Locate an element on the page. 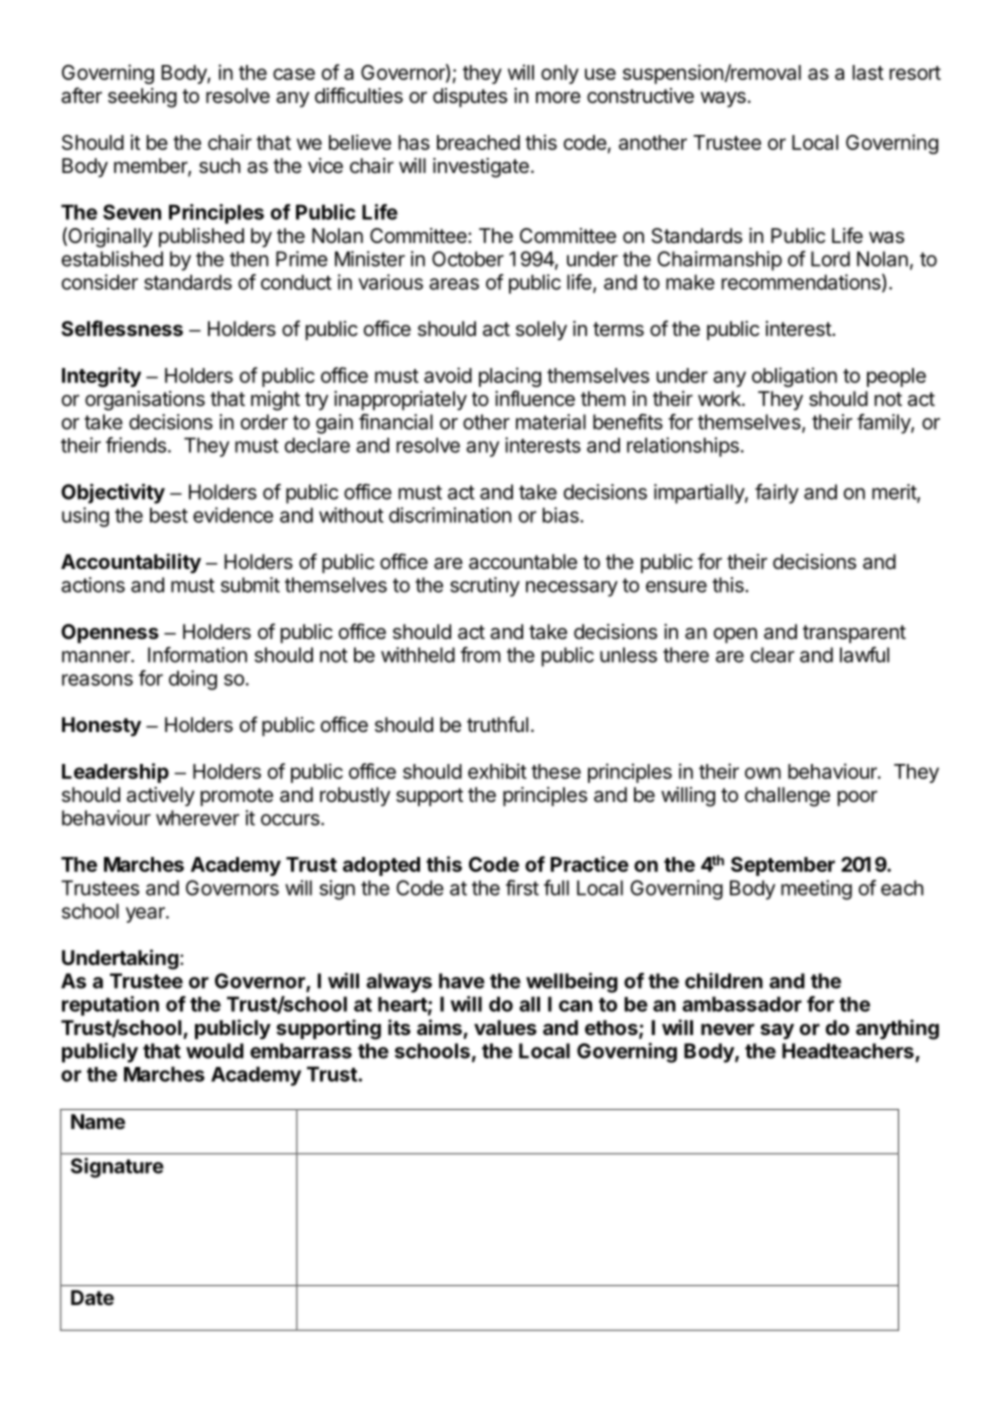  reputation is located at coordinates (110, 1006).
